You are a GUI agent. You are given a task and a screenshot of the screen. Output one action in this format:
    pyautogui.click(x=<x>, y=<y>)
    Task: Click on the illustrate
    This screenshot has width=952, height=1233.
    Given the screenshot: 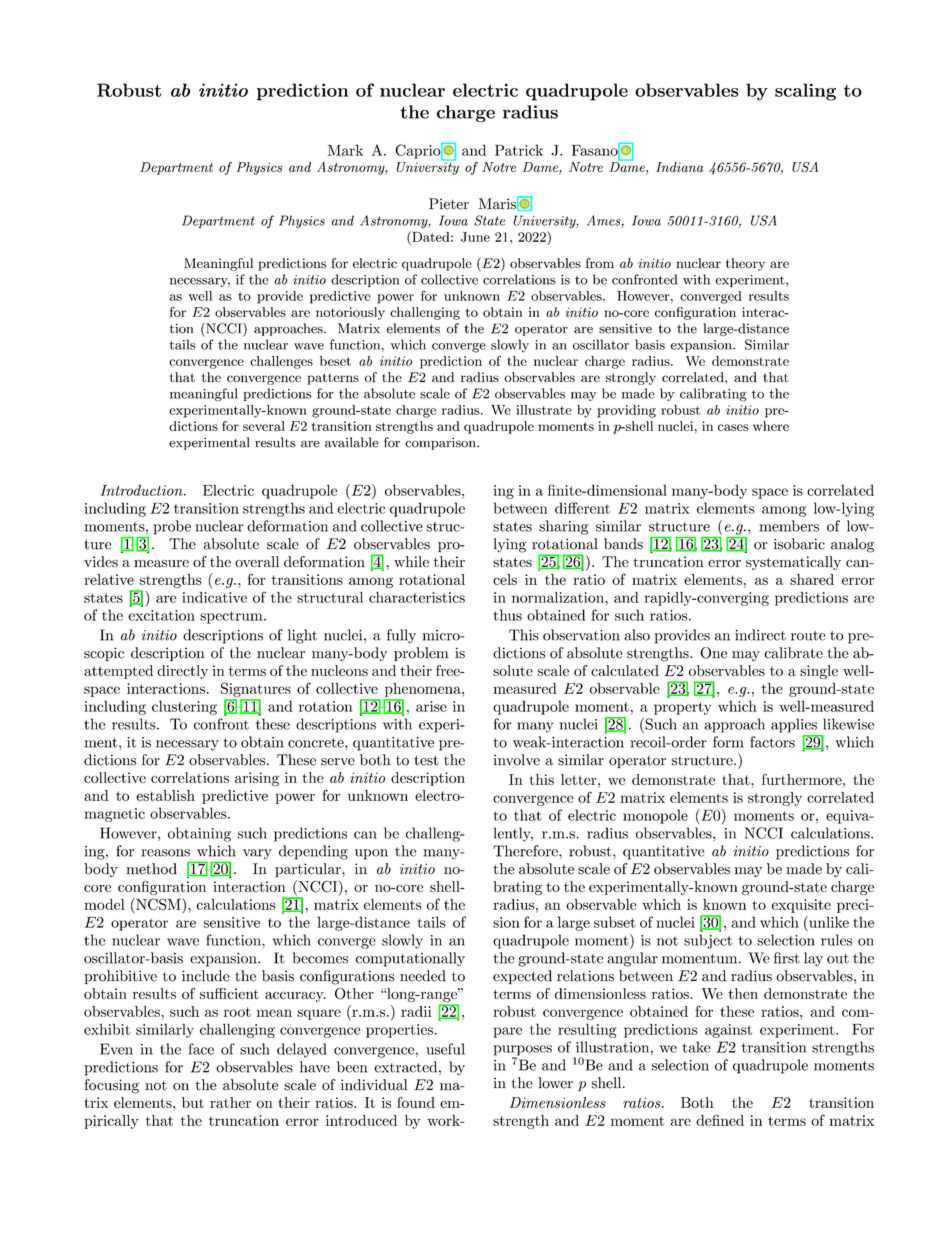 What is the action you would take?
    pyautogui.click(x=544, y=410)
